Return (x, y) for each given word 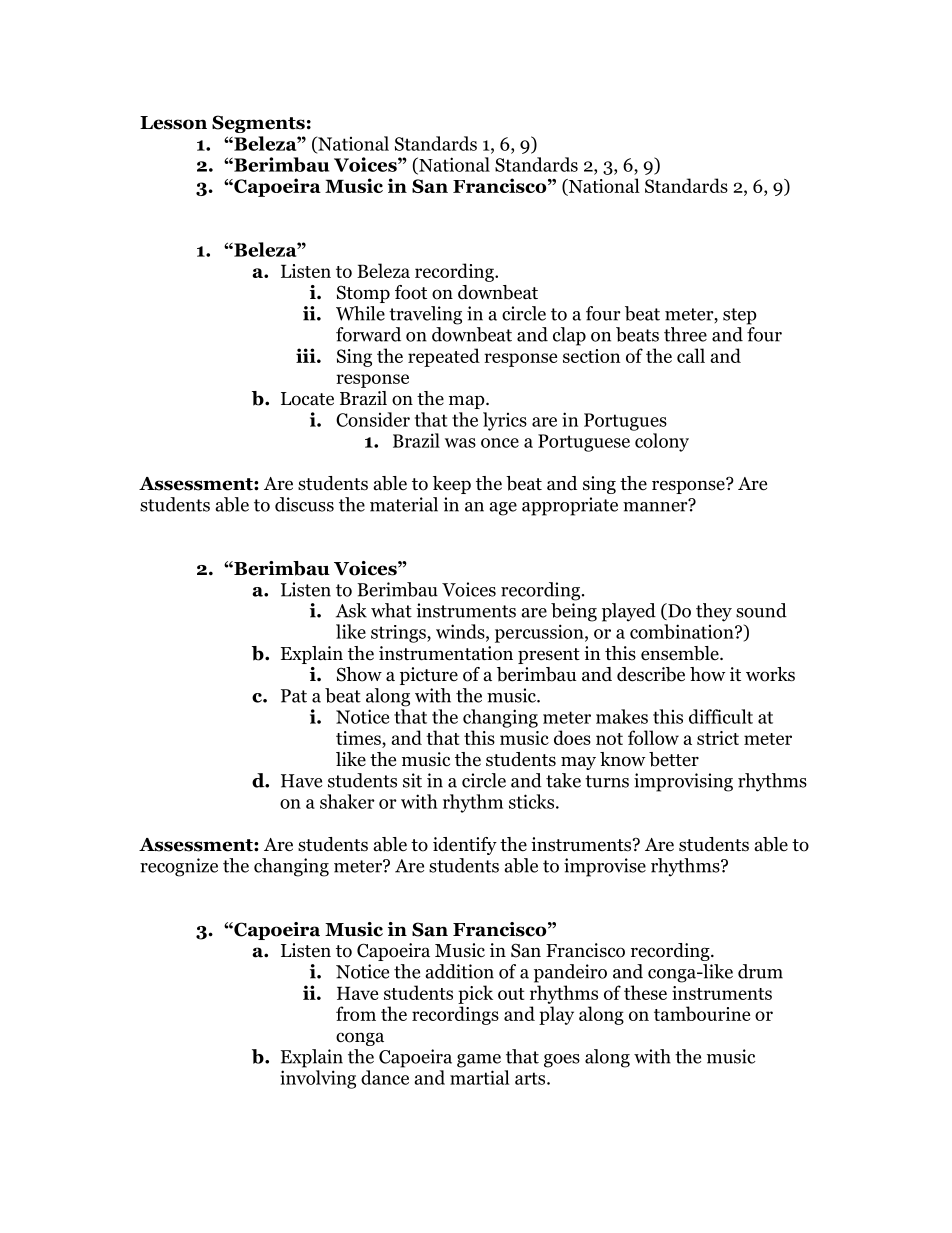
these (645, 992)
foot (411, 292)
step (740, 316)
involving (318, 1079)
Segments (258, 124)
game (479, 1061)
